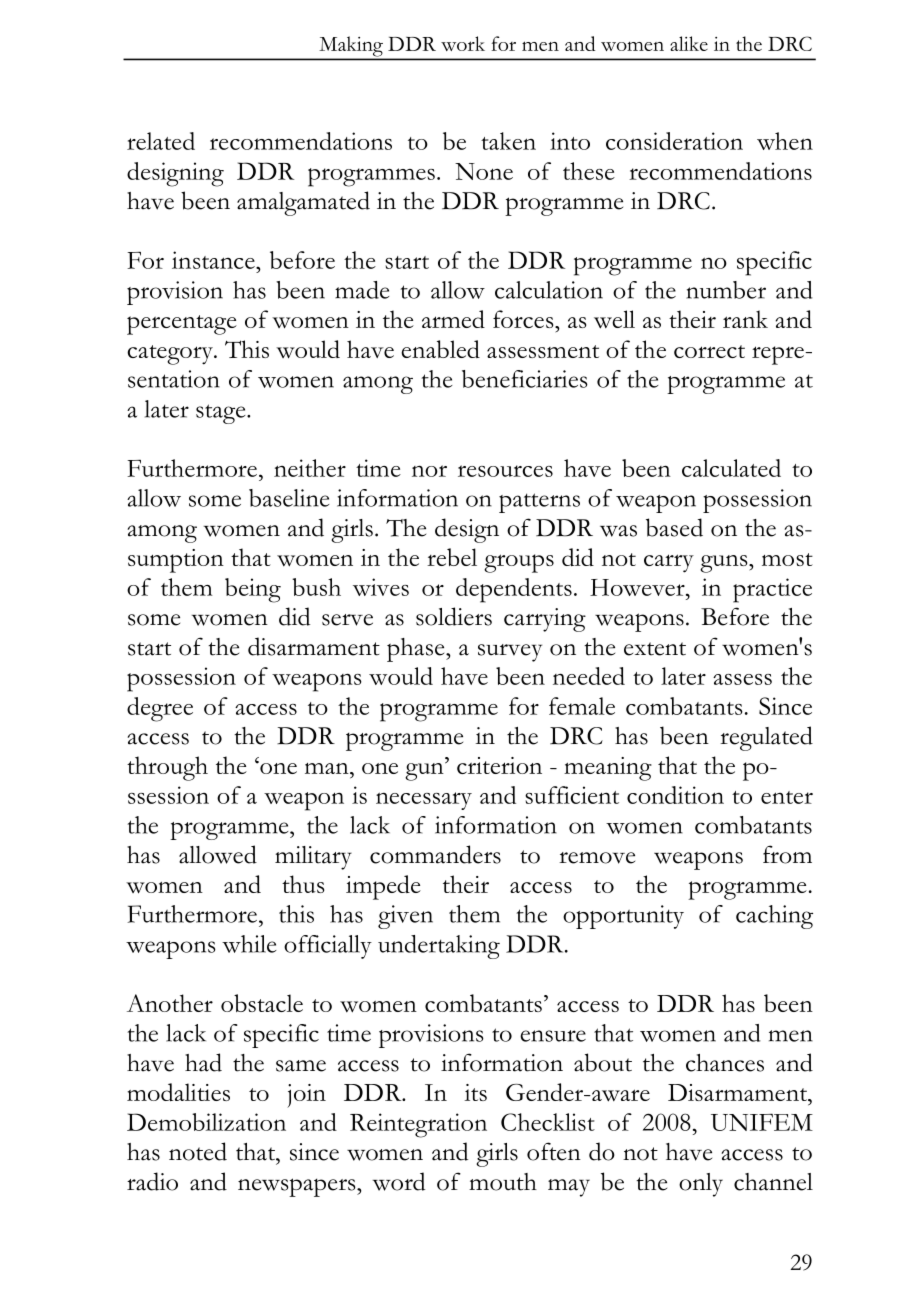 The height and width of the screenshot is (1310, 924). What do you see at coordinates (709, 351) in the screenshot?
I see `correct` at bounding box center [709, 351].
